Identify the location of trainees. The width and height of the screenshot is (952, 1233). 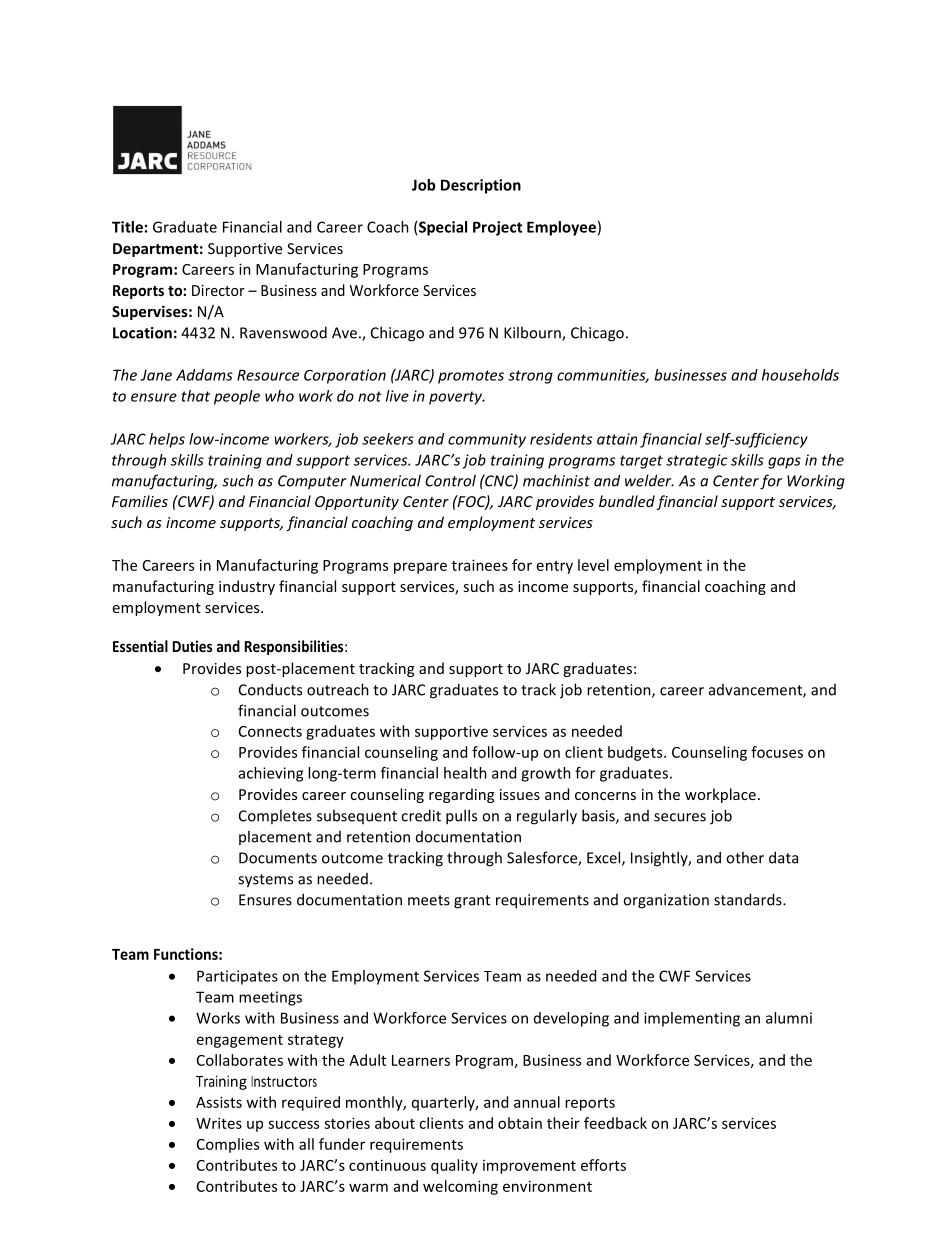
(480, 565).
